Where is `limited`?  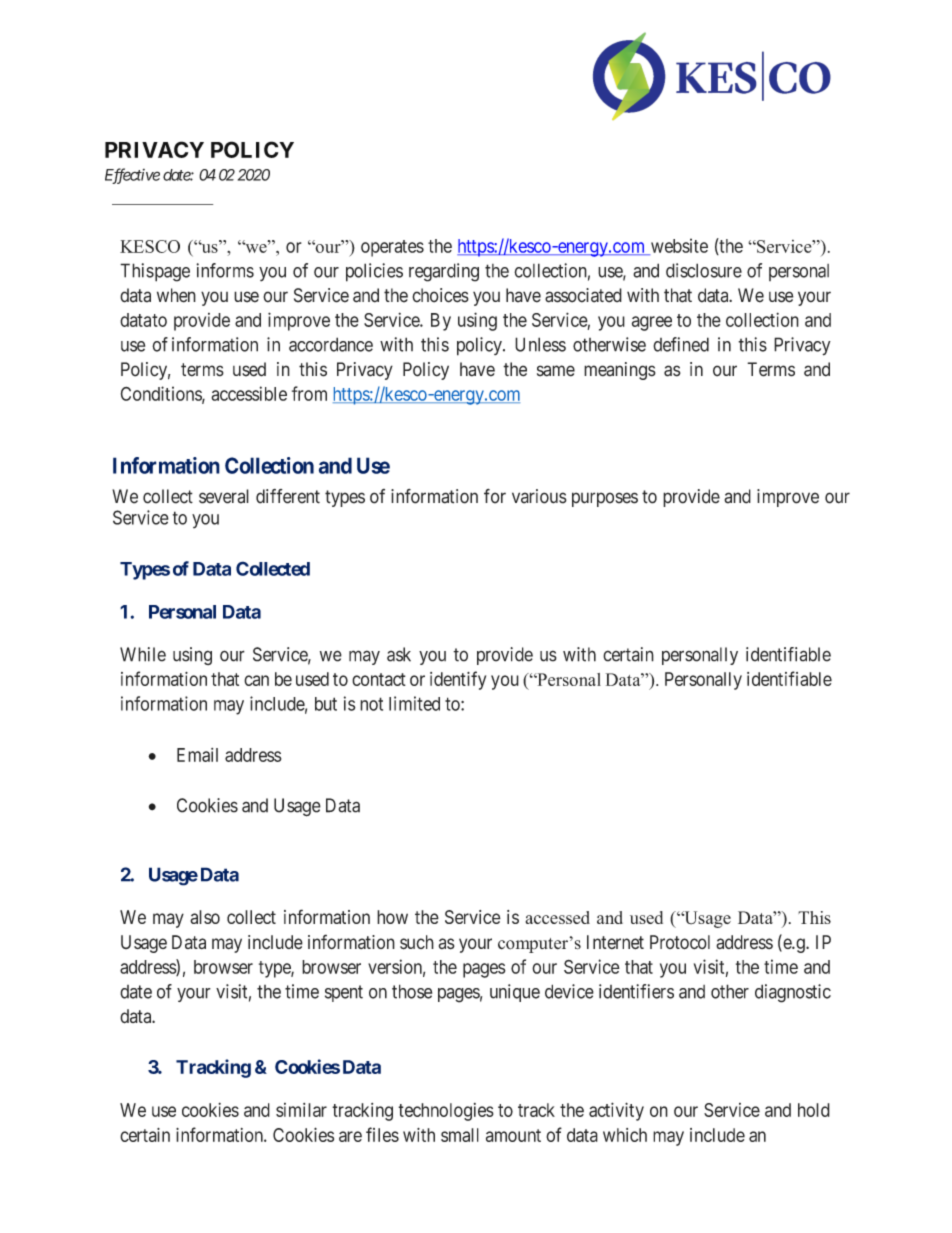 limited is located at coordinates (414, 703).
